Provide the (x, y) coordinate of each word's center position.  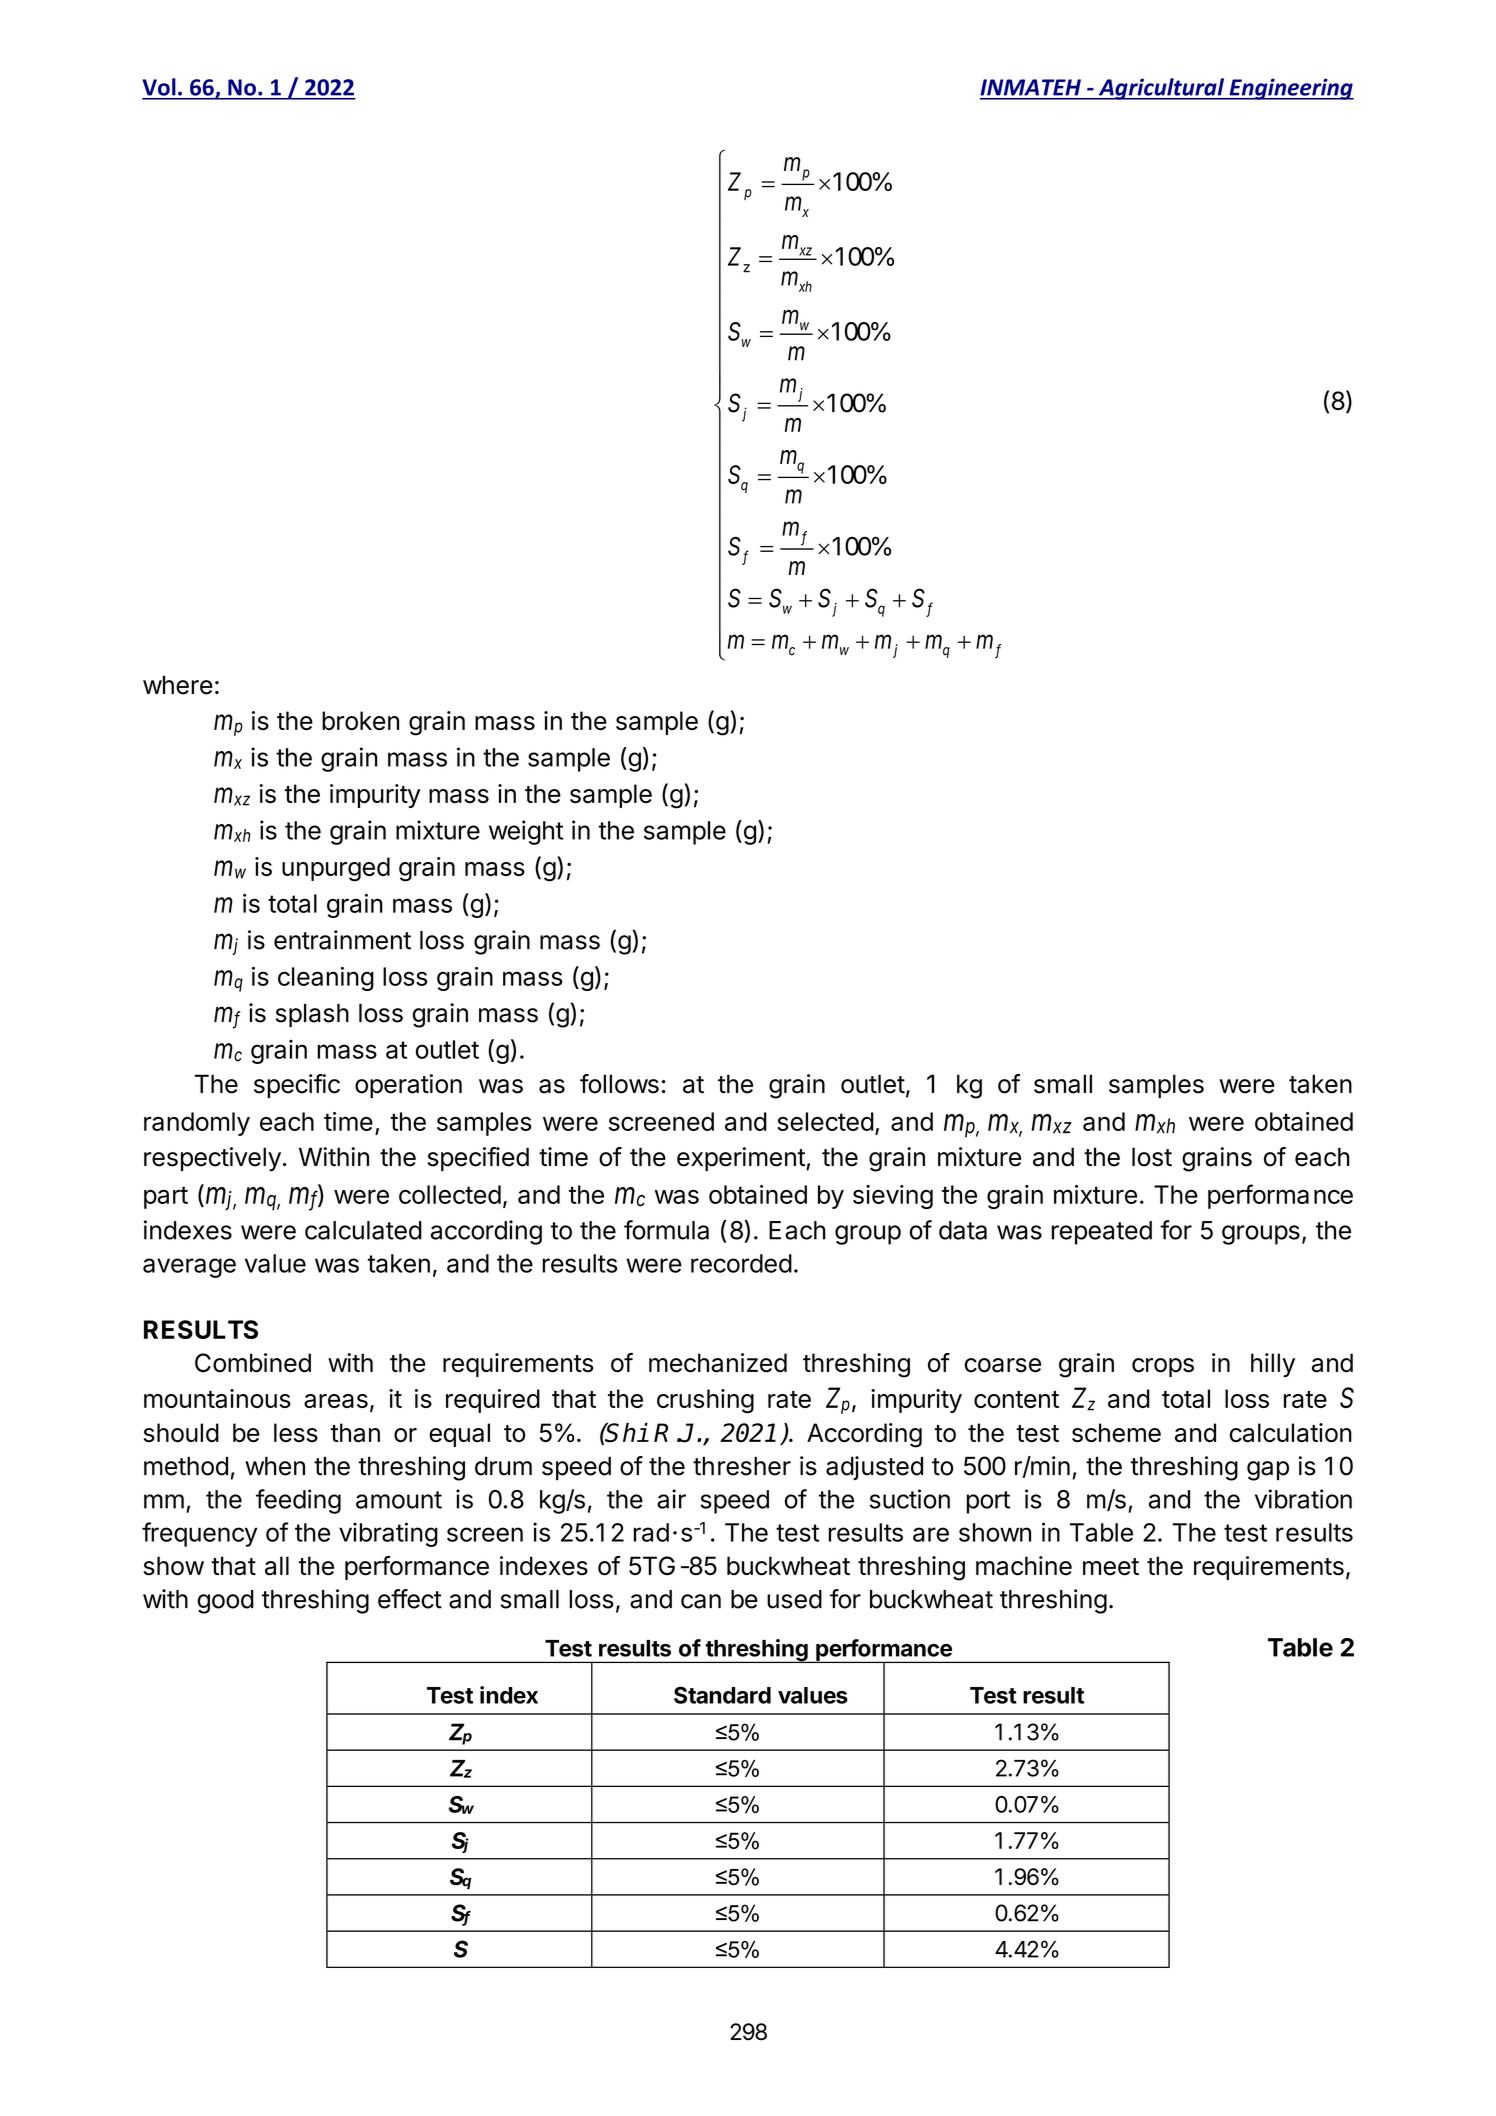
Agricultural (1161, 89)
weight (526, 832)
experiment (741, 1159)
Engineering (1290, 89)
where (178, 685)
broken (360, 720)
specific (297, 1086)
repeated (1102, 1233)
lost (1152, 1157)
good (225, 1602)
